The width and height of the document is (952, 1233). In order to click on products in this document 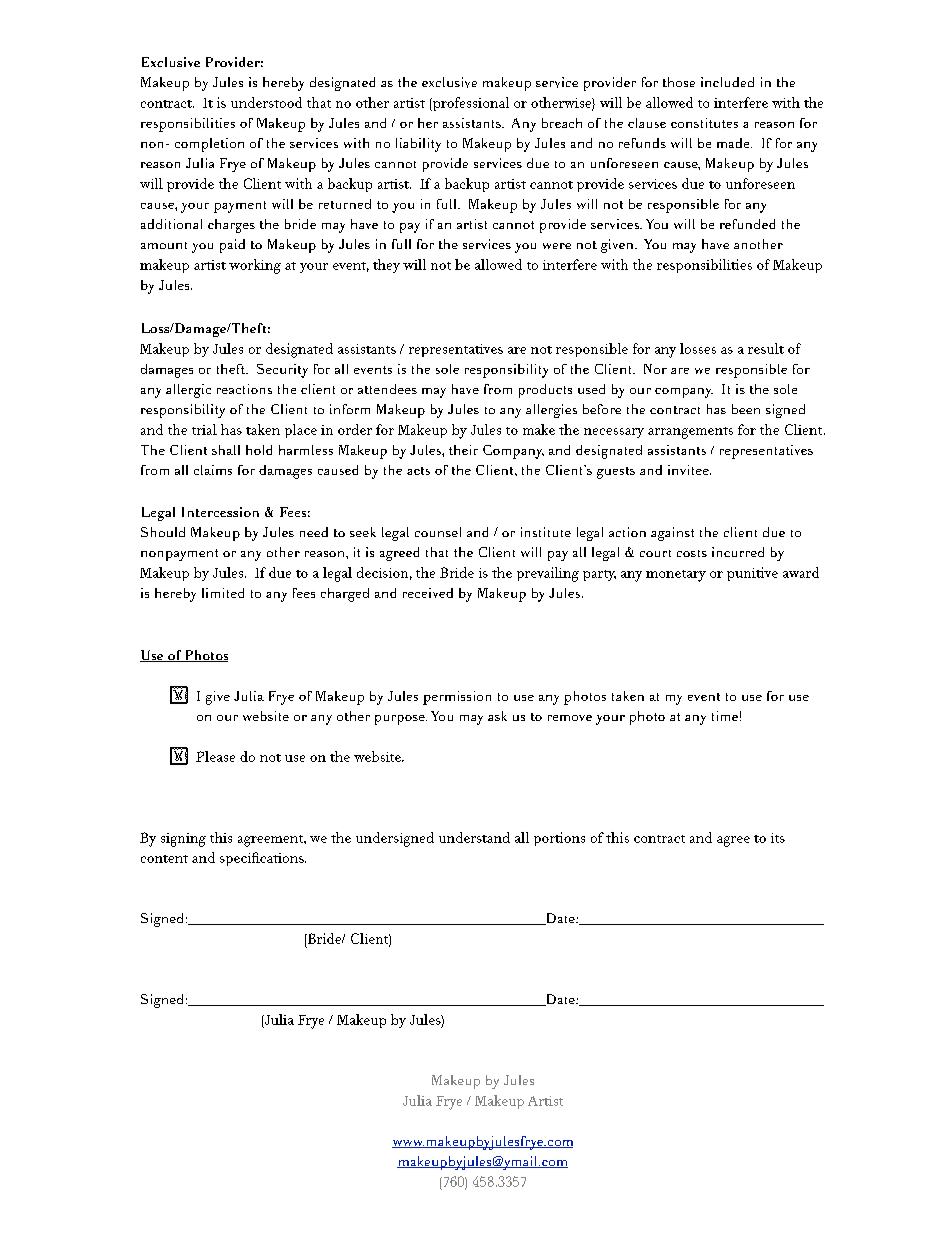, I will do `click(545, 391)`.
